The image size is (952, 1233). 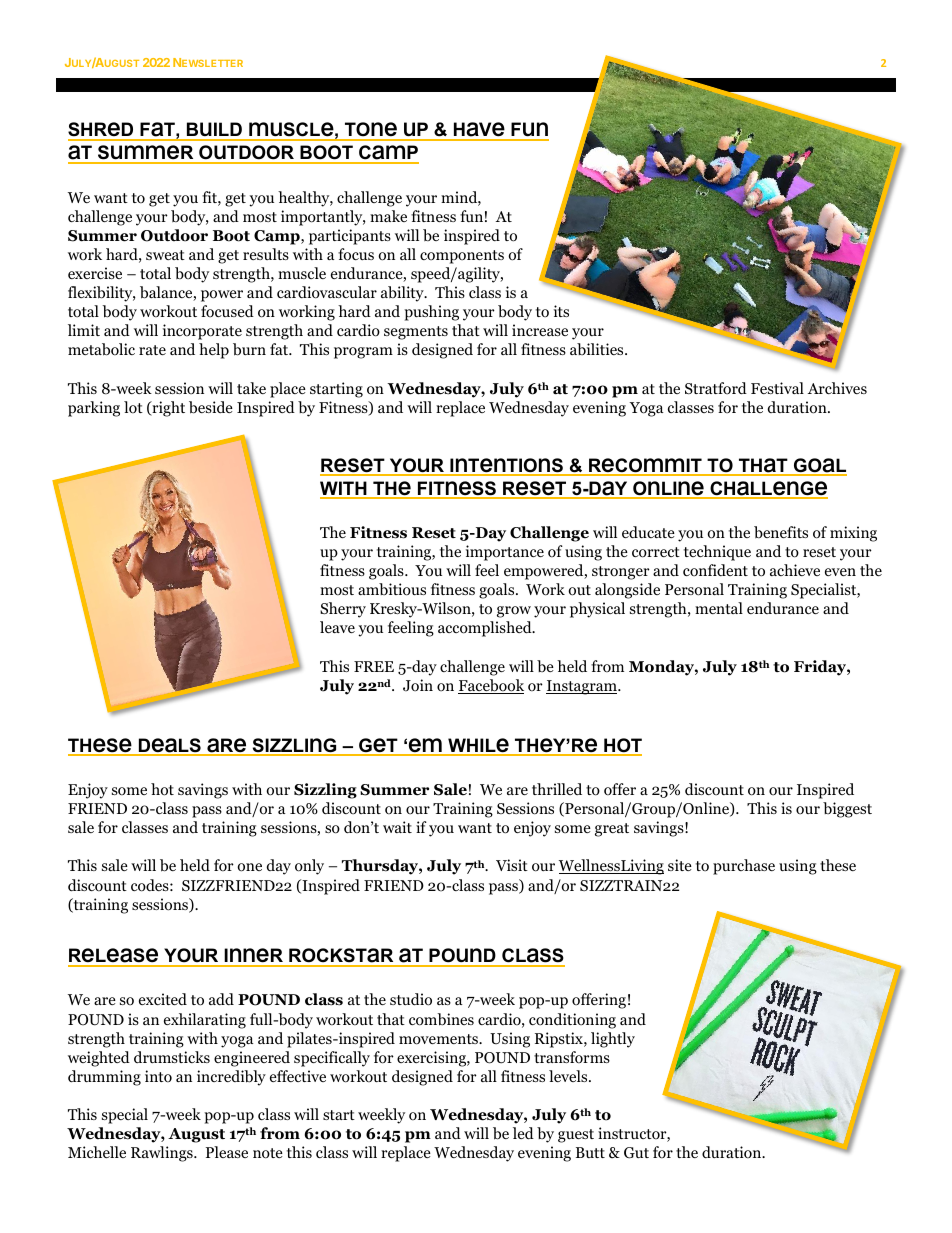 What do you see at coordinates (719, 608) in the screenshot?
I see `mental` at bounding box center [719, 608].
